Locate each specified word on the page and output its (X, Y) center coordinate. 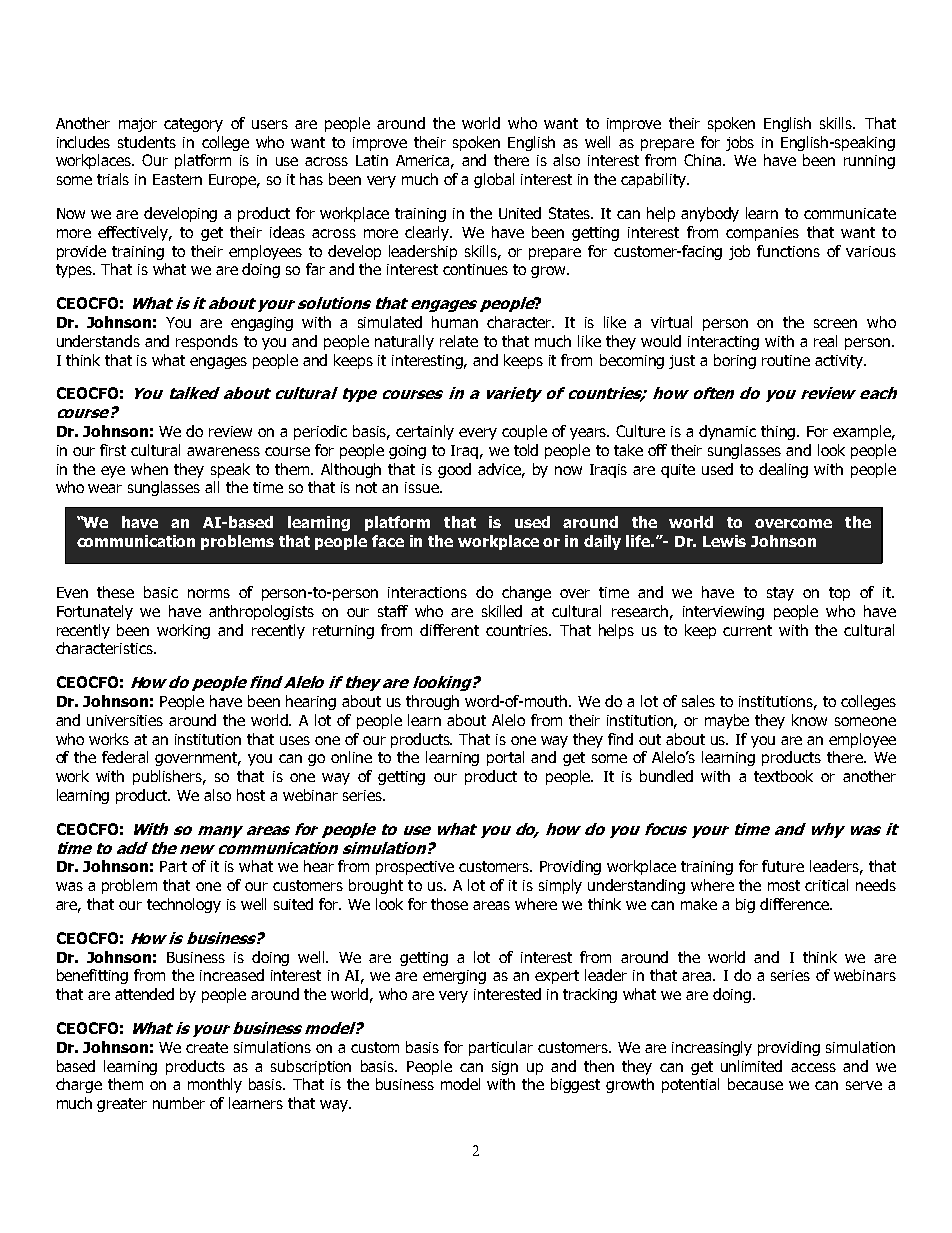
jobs (740, 143)
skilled (502, 611)
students (147, 142)
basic (161, 592)
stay (780, 594)
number (179, 1103)
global (494, 180)
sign (505, 1068)
